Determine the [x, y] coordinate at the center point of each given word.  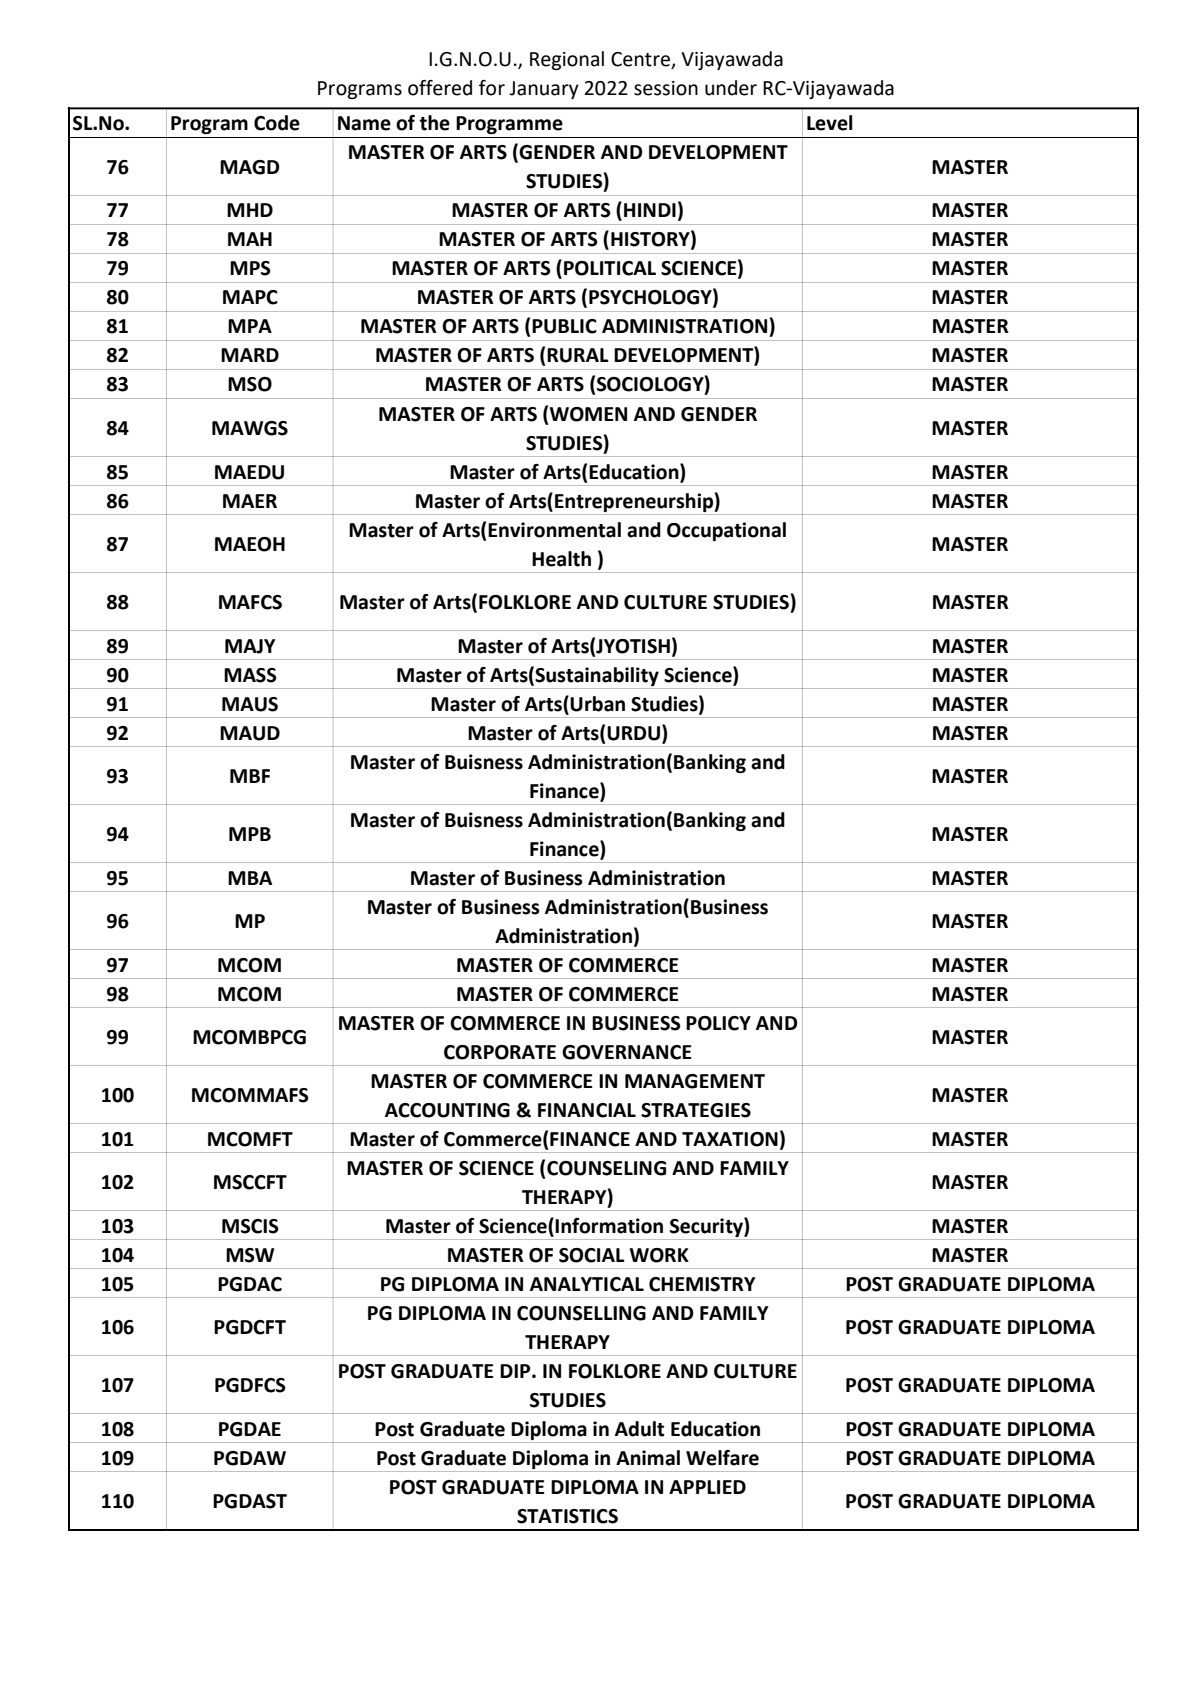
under [731, 88]
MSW [250, 1255]
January [544, 90]
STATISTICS [567, 1516]
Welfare [722, 1458]
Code [277, 123]
